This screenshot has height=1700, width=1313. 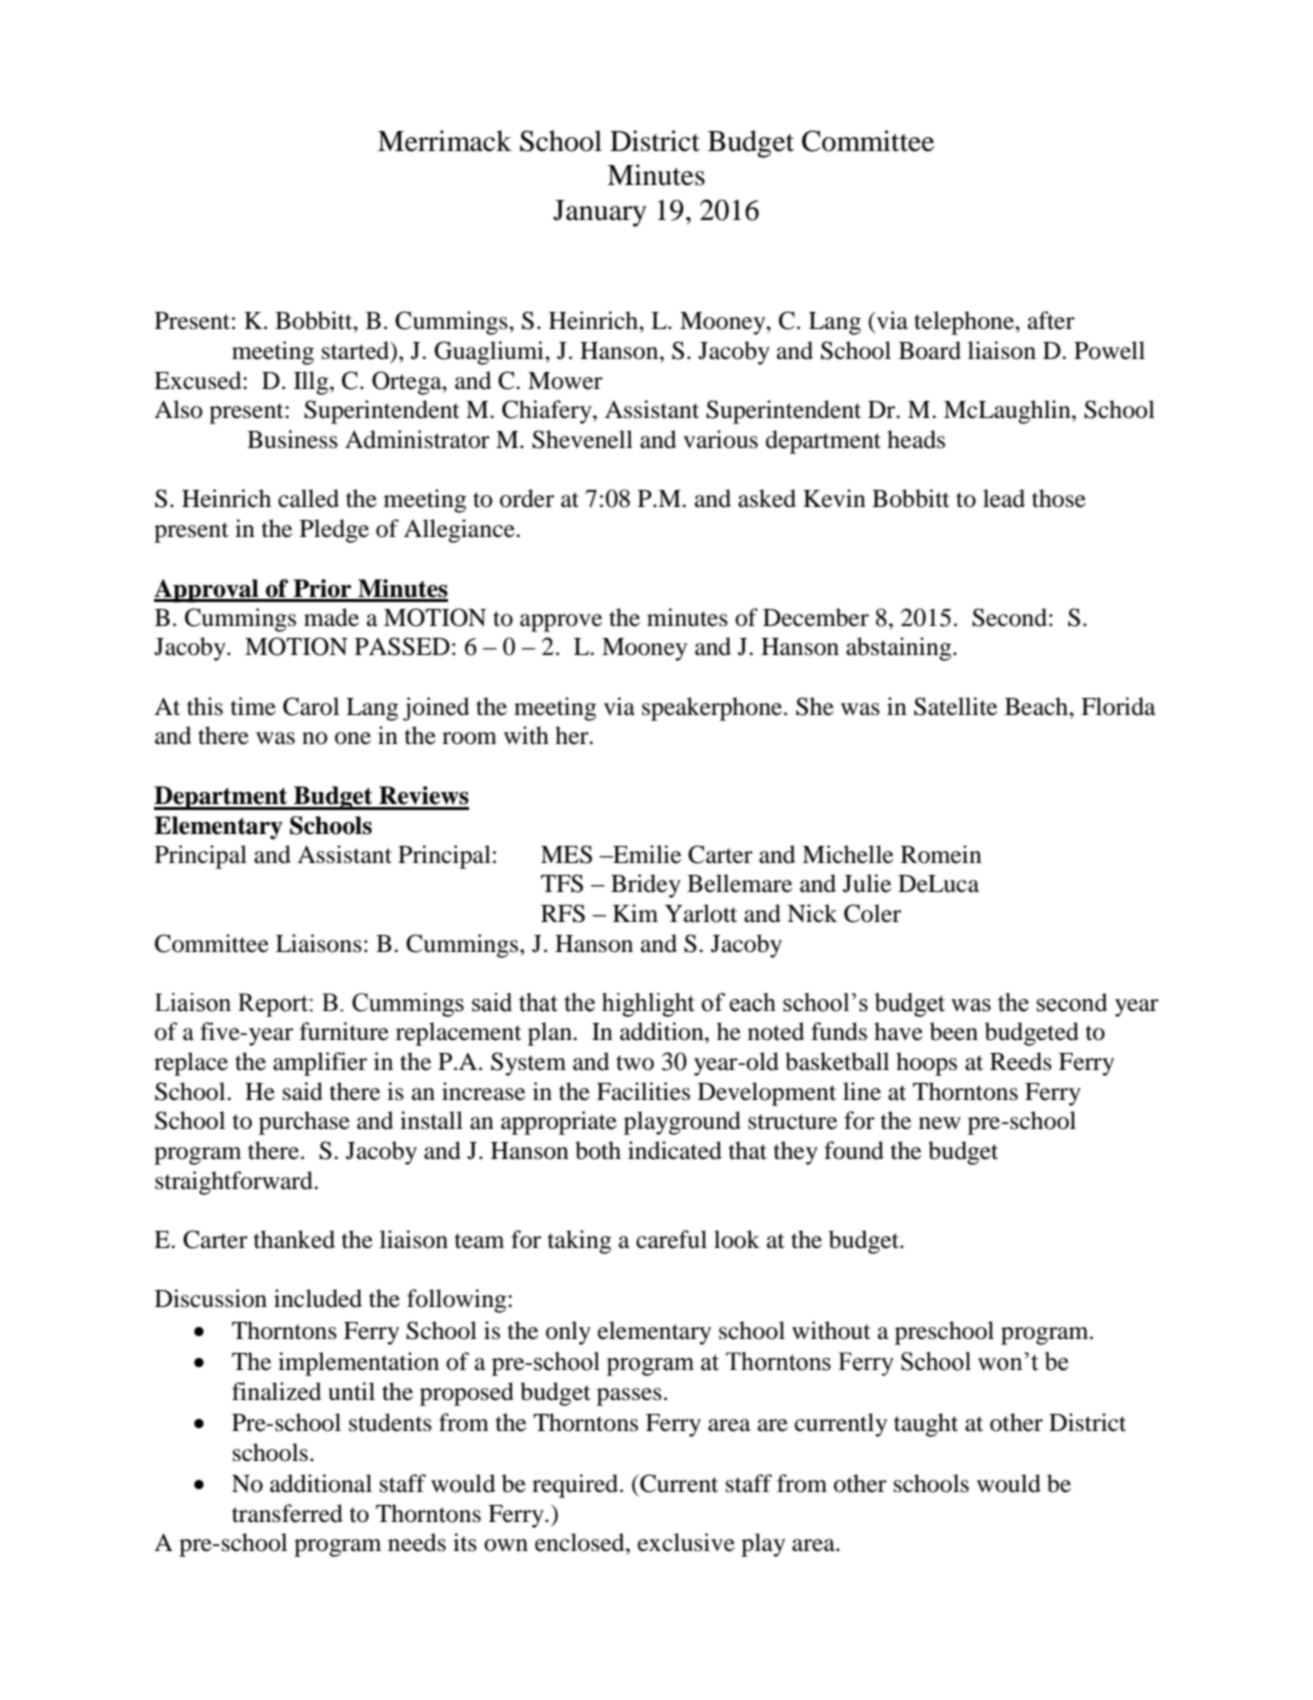 I want to click on exclusive, so click(x=686, y=1542).
